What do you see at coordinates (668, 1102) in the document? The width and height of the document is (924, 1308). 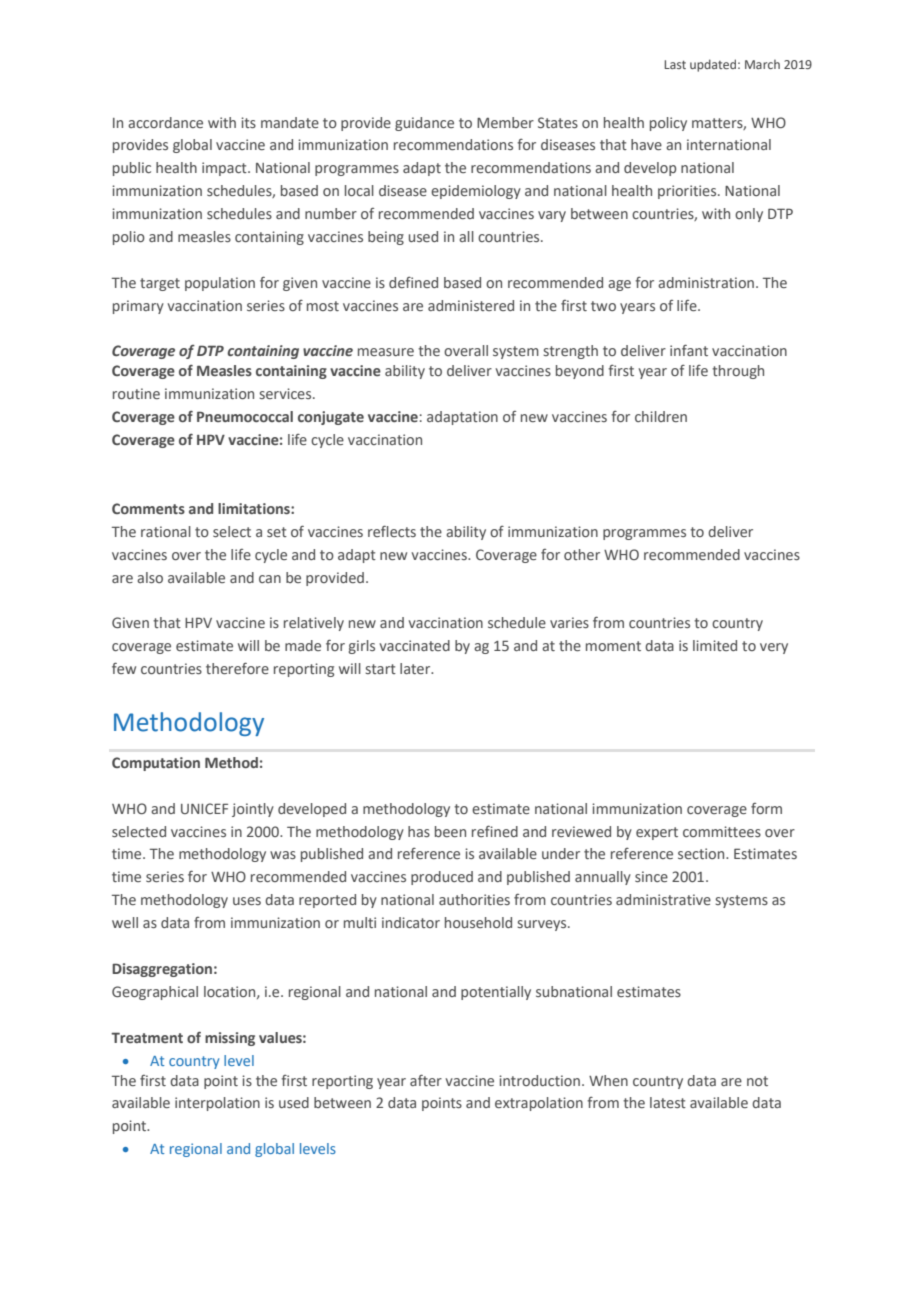 I see `latest` at bounding box center [668, 1102].
